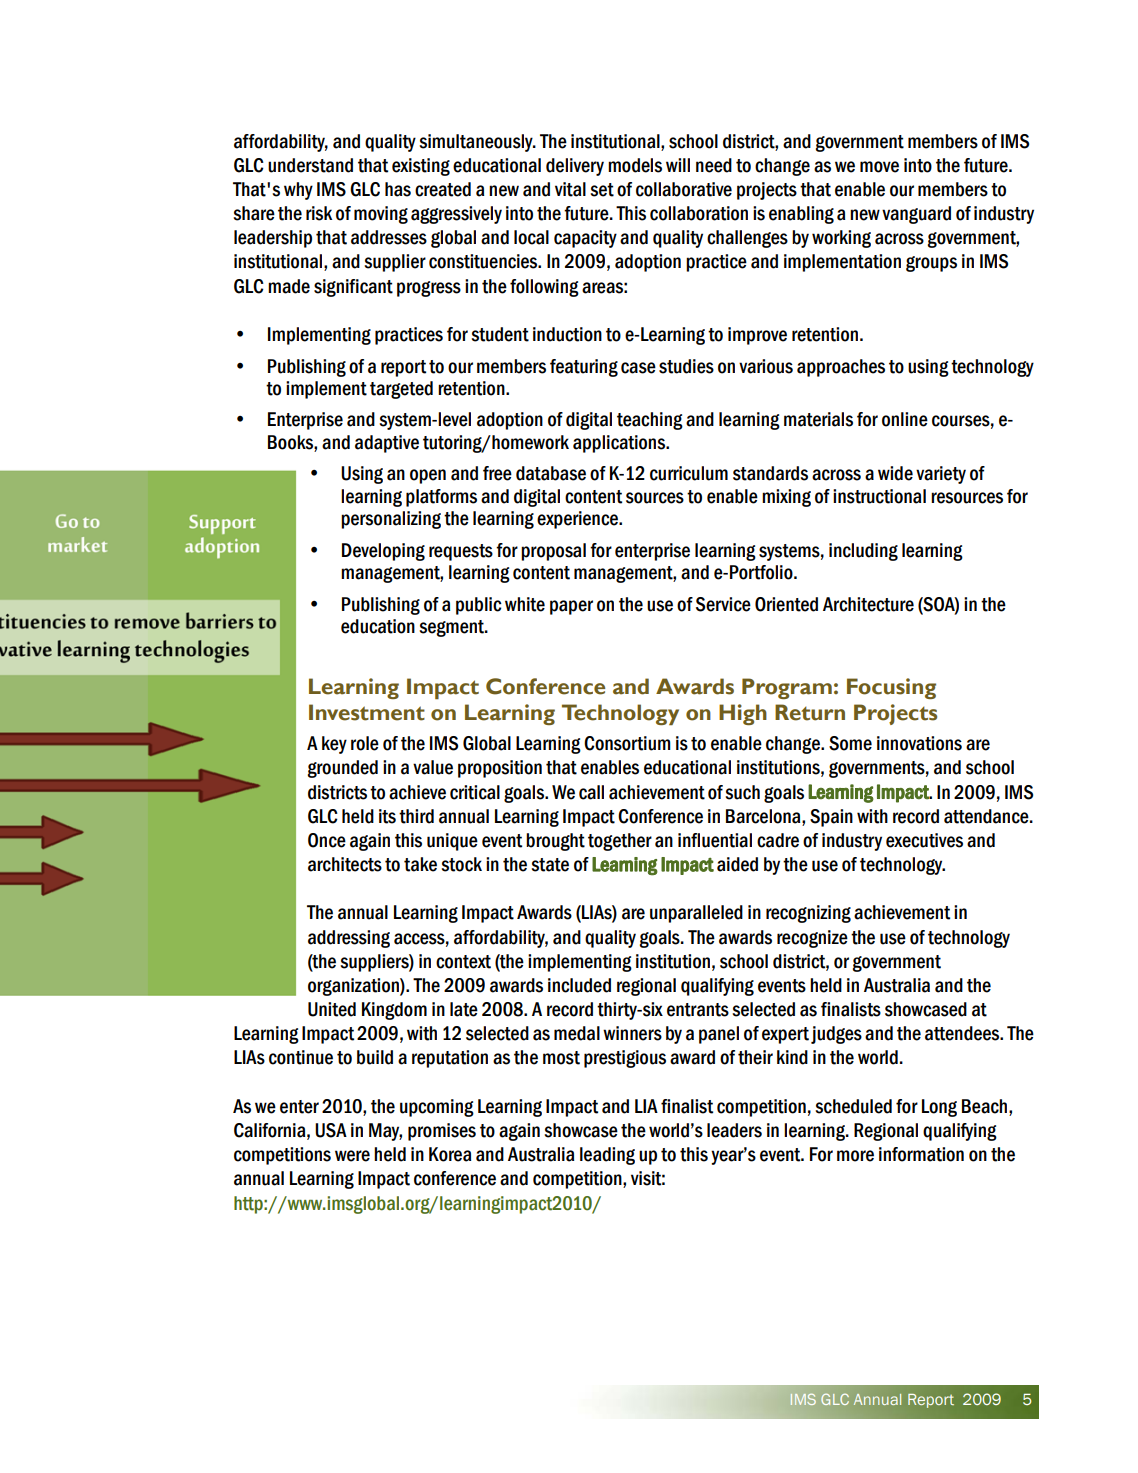 Image resolution: width=1138 pixels, height=1473 pixels. Describe the element at coordinates (879, 167) in the screenshot. I see `move` at that location.
